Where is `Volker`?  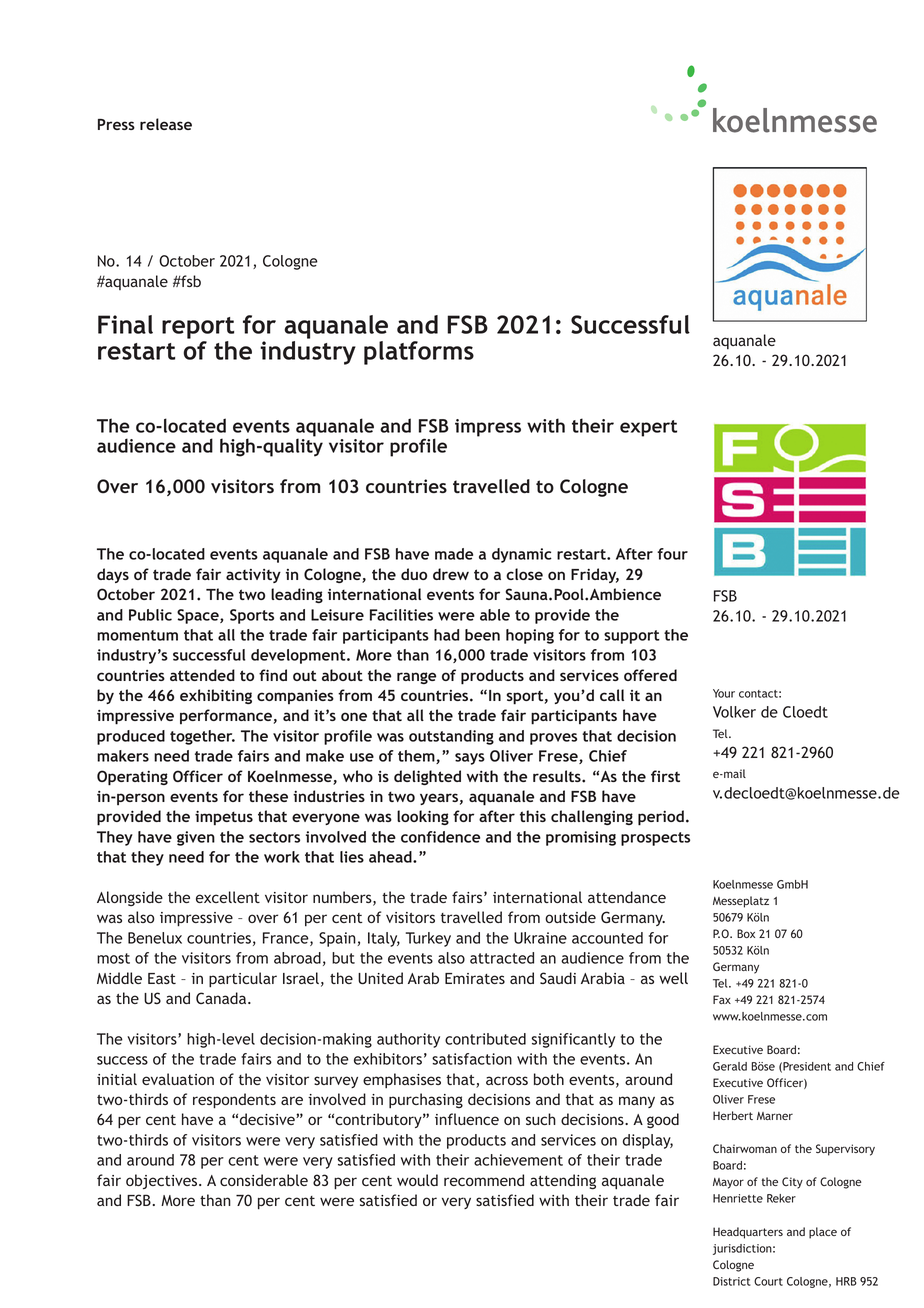
Volker is located at coordinates (734, 712).
